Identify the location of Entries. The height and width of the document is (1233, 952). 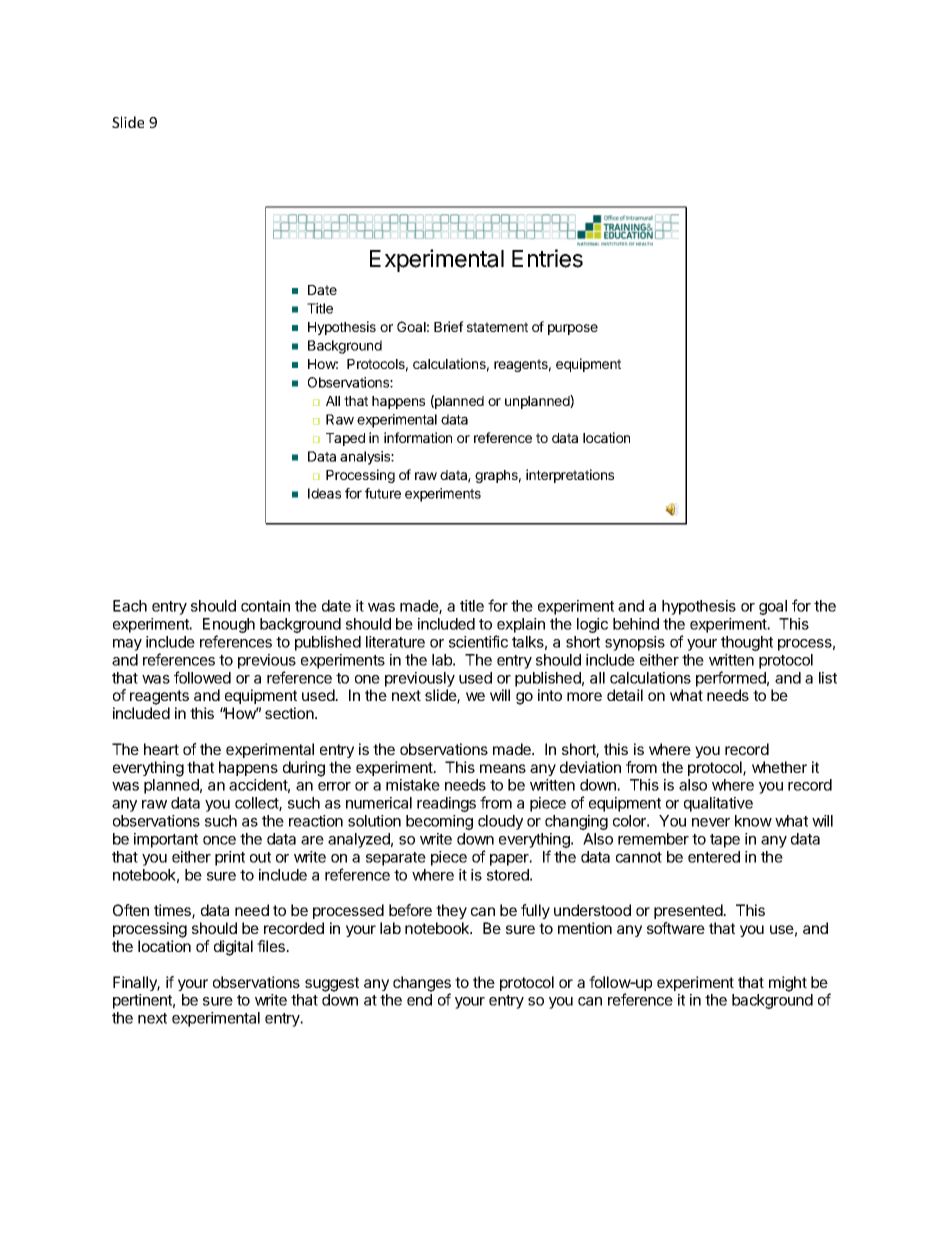
(547, 258).
